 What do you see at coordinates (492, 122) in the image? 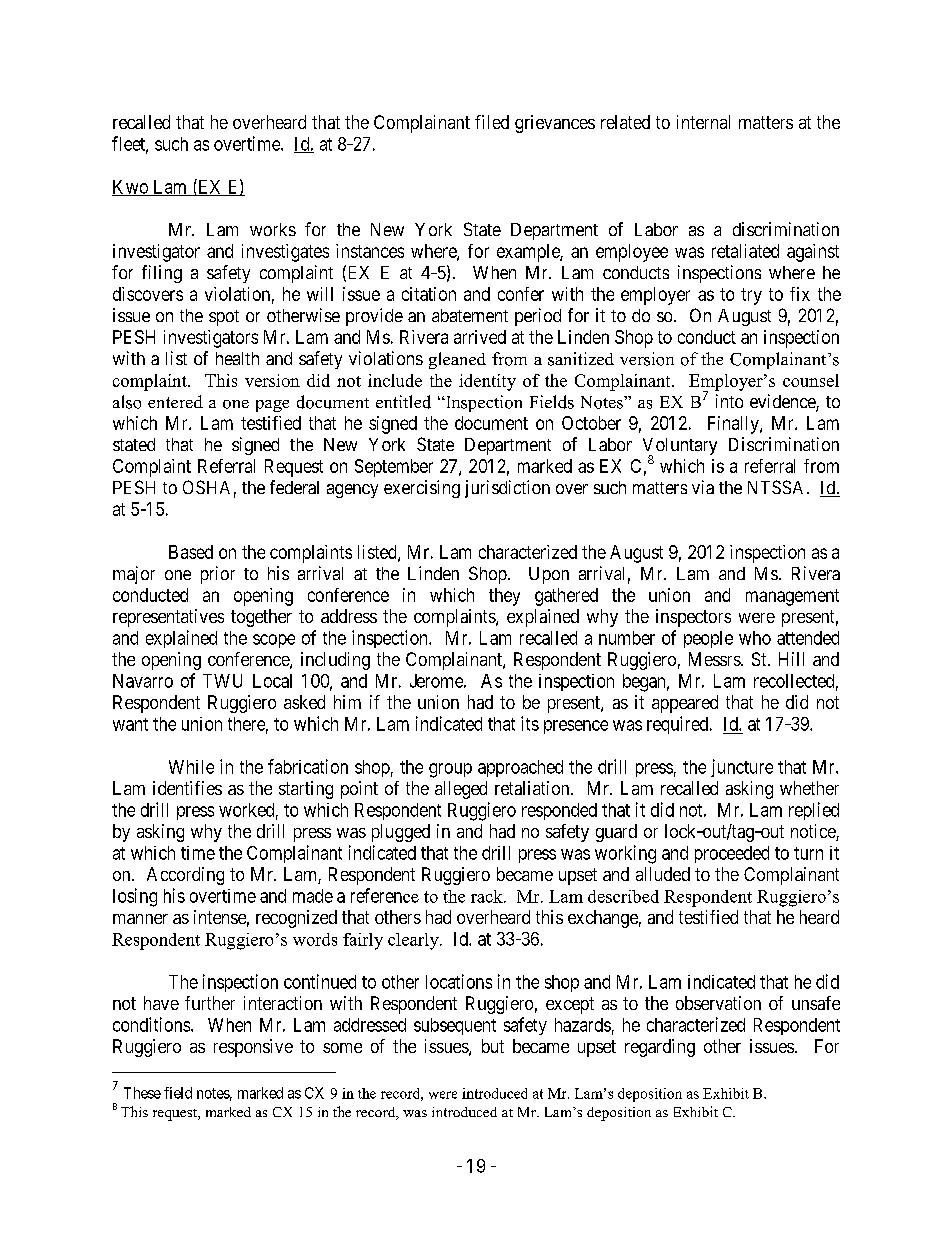
I see `filed` at bounding box center [492, 122].
